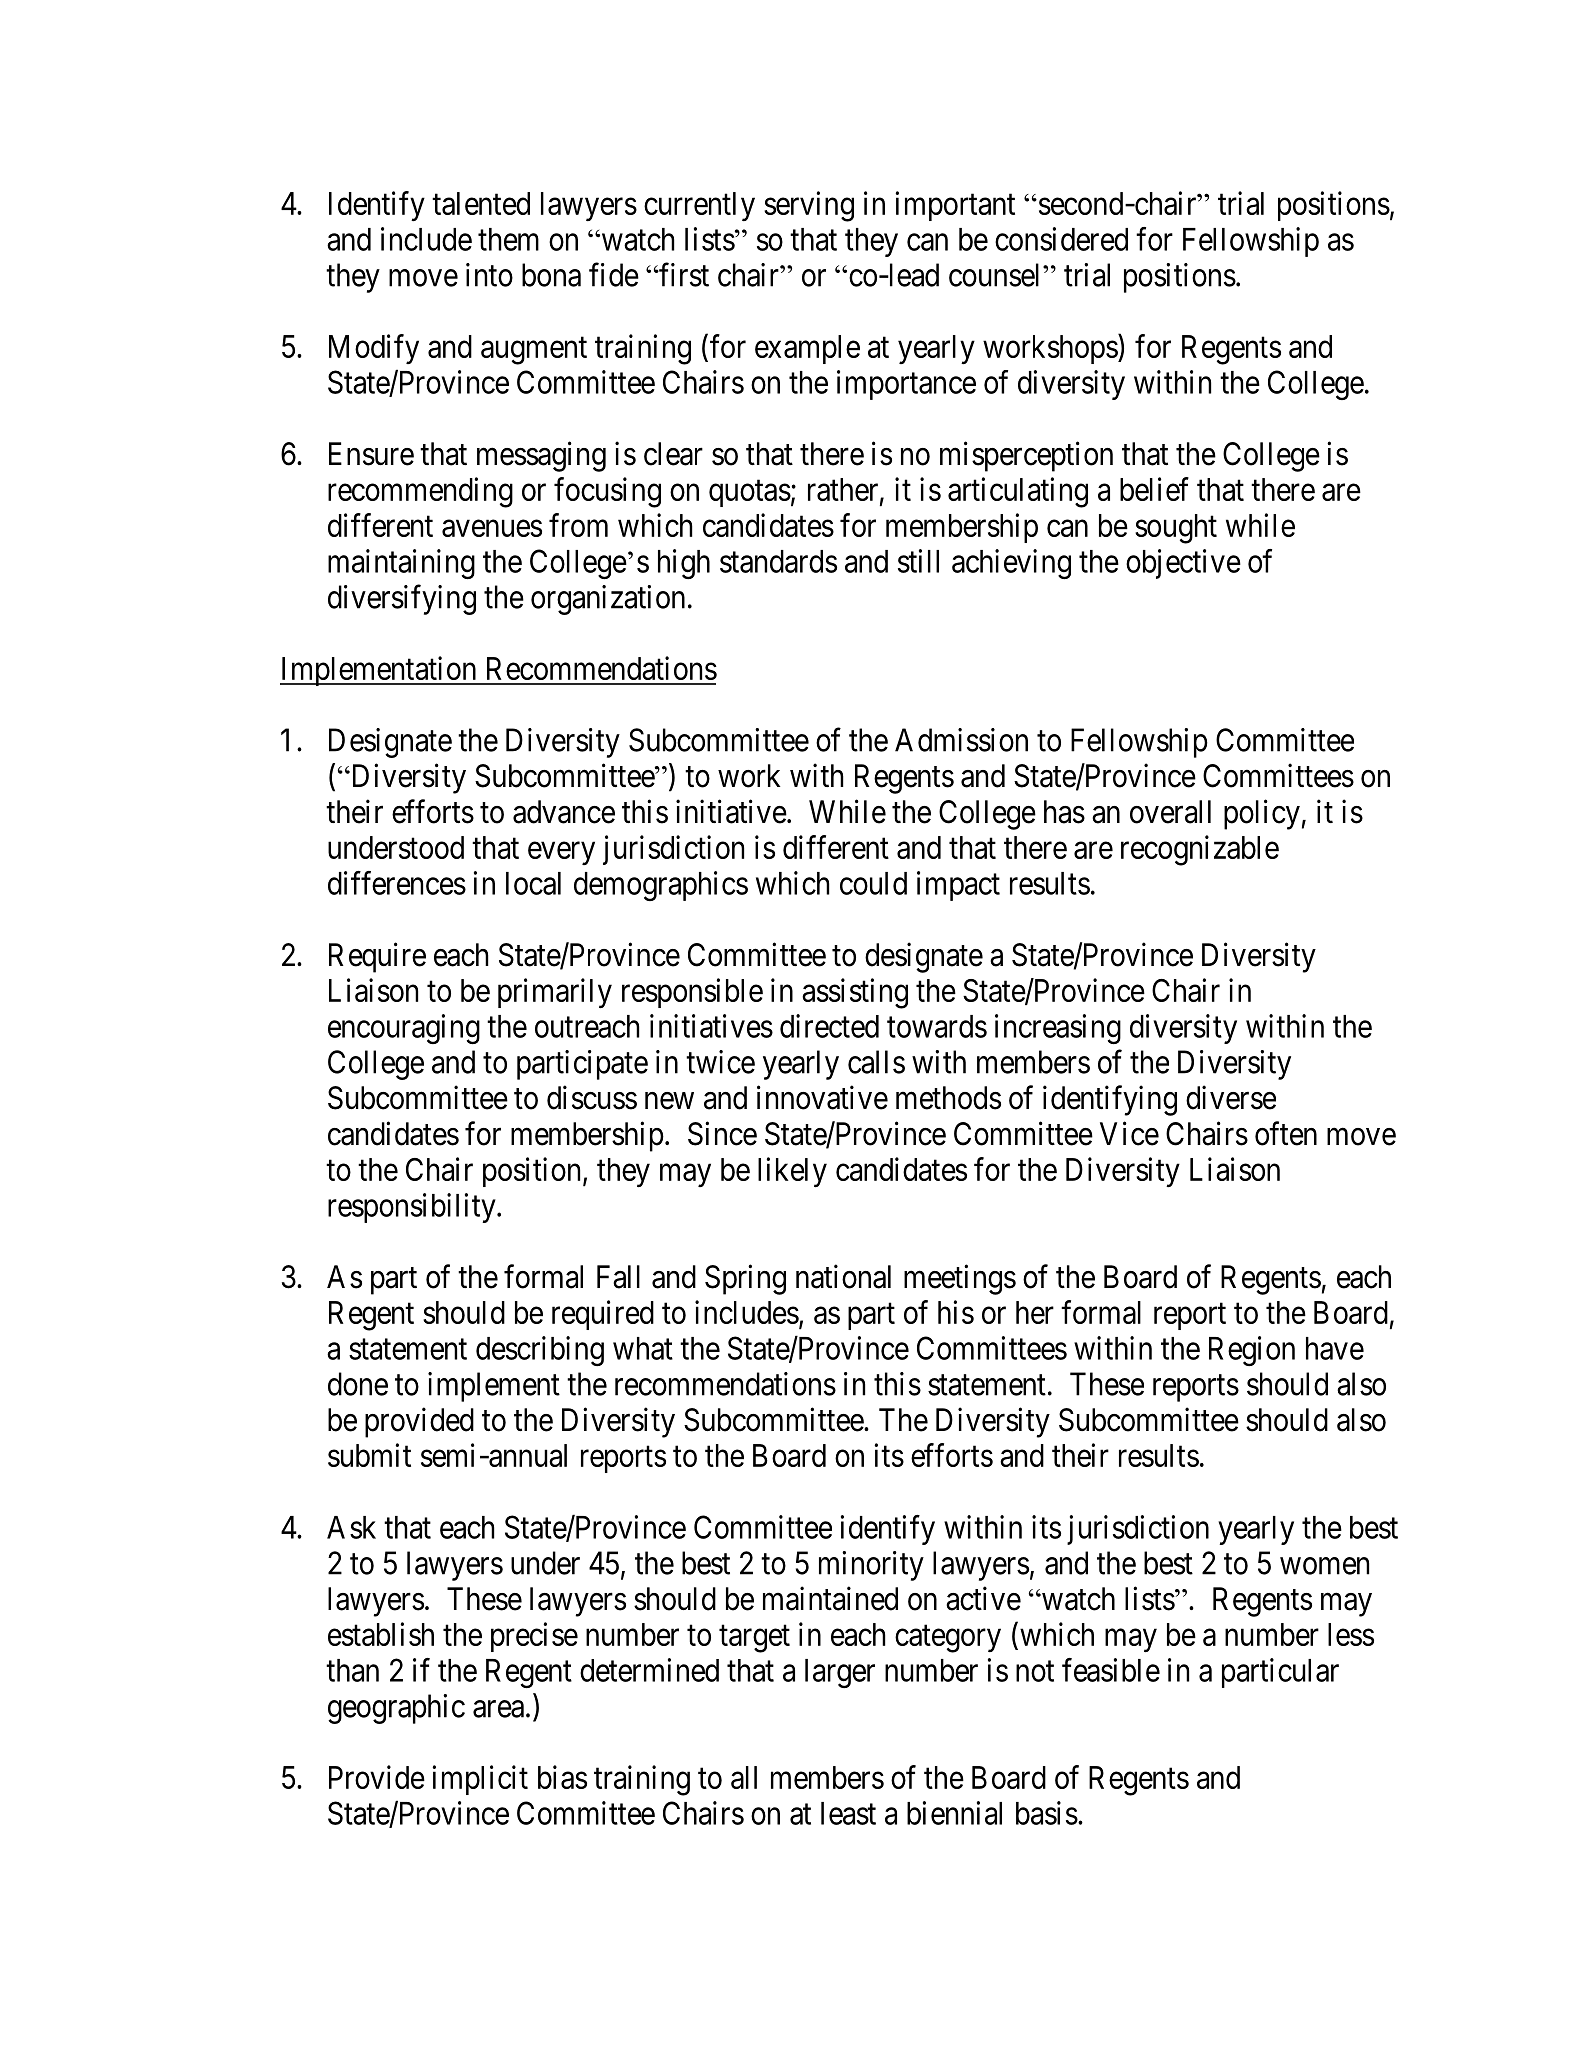  What do you see at coordinates (1170, 812) in the screenshot?
I see `overall` at bounding box center [1170, 812].
